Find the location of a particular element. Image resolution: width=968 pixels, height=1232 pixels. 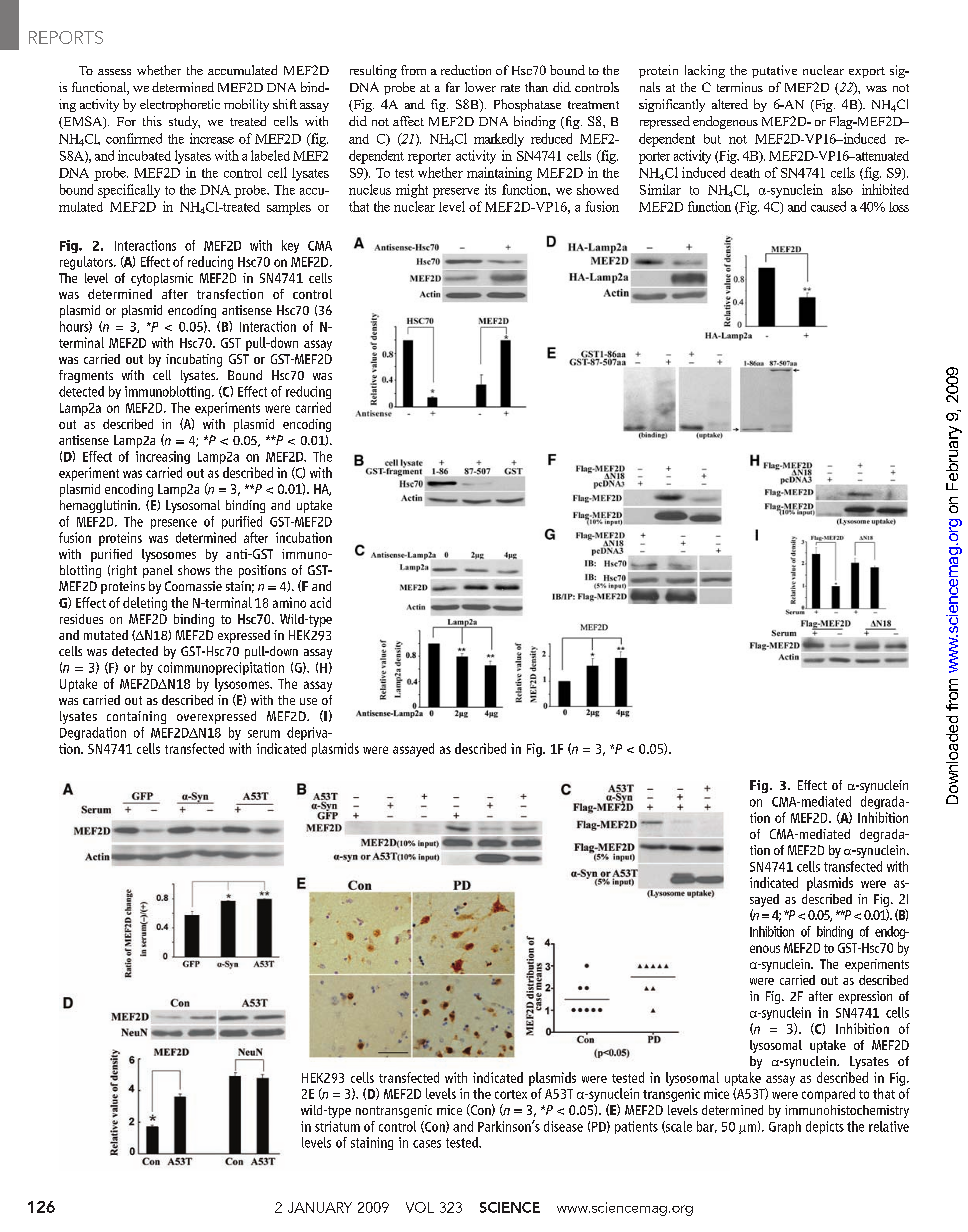

amino is located at coordinates (289, 602).
